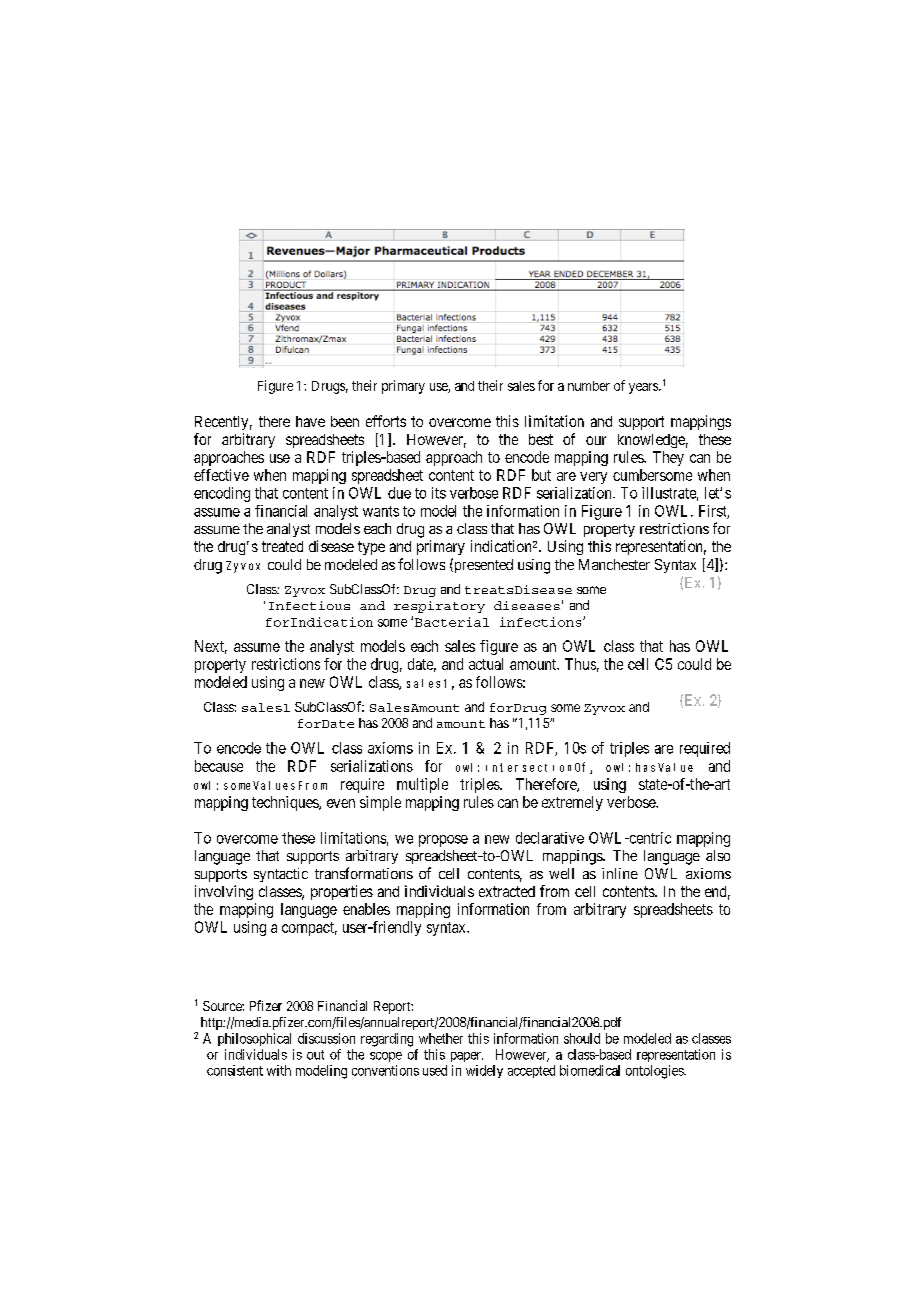 This screenshot has width=924, height=1308. I want to click on because, so click(219, 766).
